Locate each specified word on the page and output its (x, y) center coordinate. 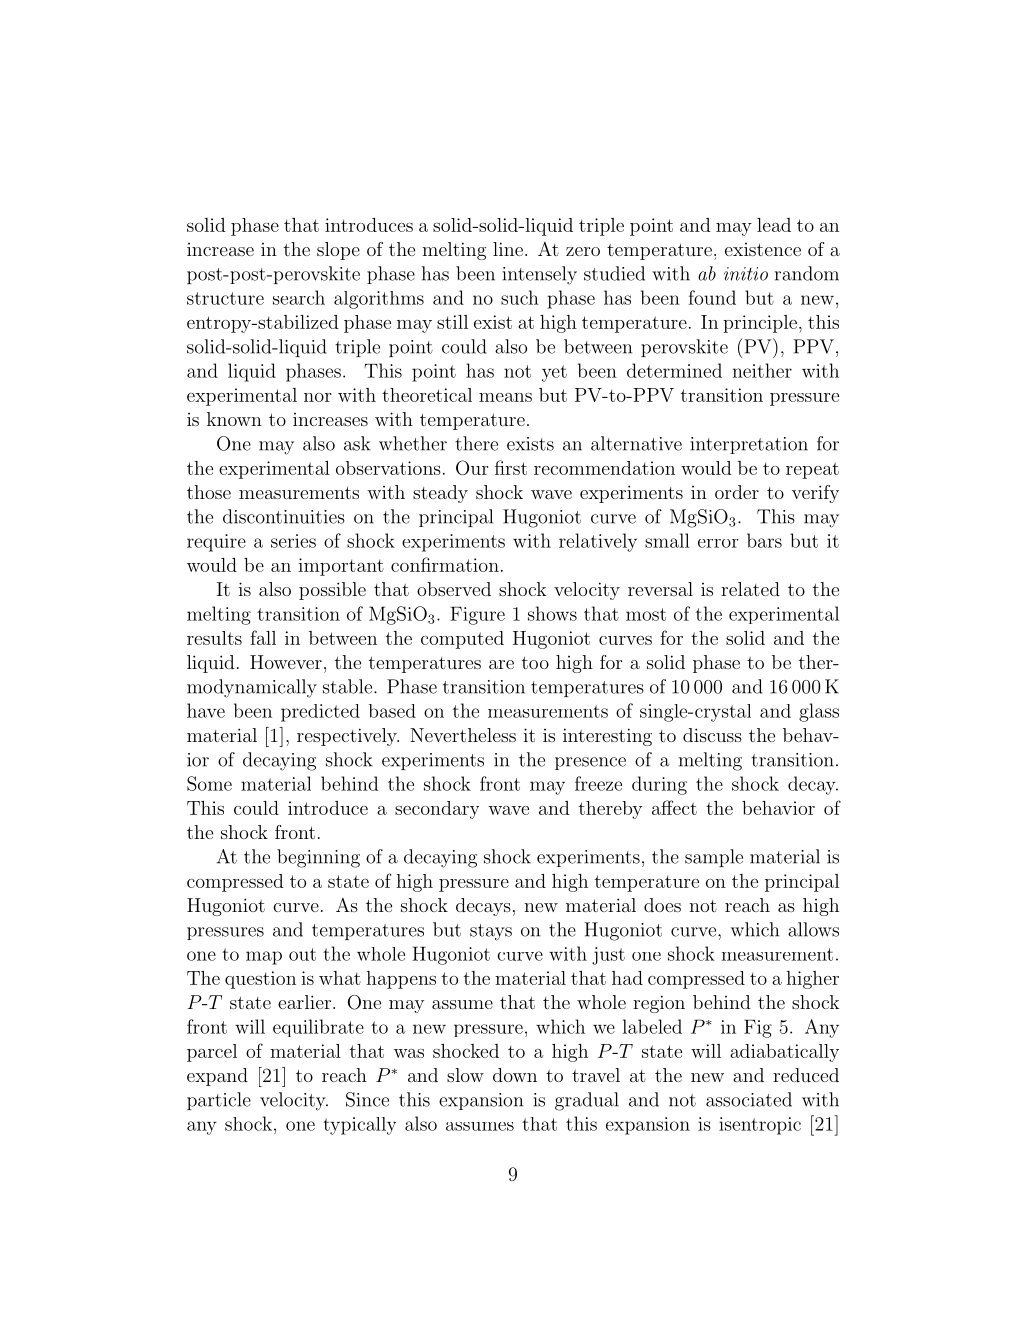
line (508, 249)
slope (338, 251)
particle (219, 1101)
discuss (712, 735)
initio (746, 274)
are (501, 664)
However (286, 662)
